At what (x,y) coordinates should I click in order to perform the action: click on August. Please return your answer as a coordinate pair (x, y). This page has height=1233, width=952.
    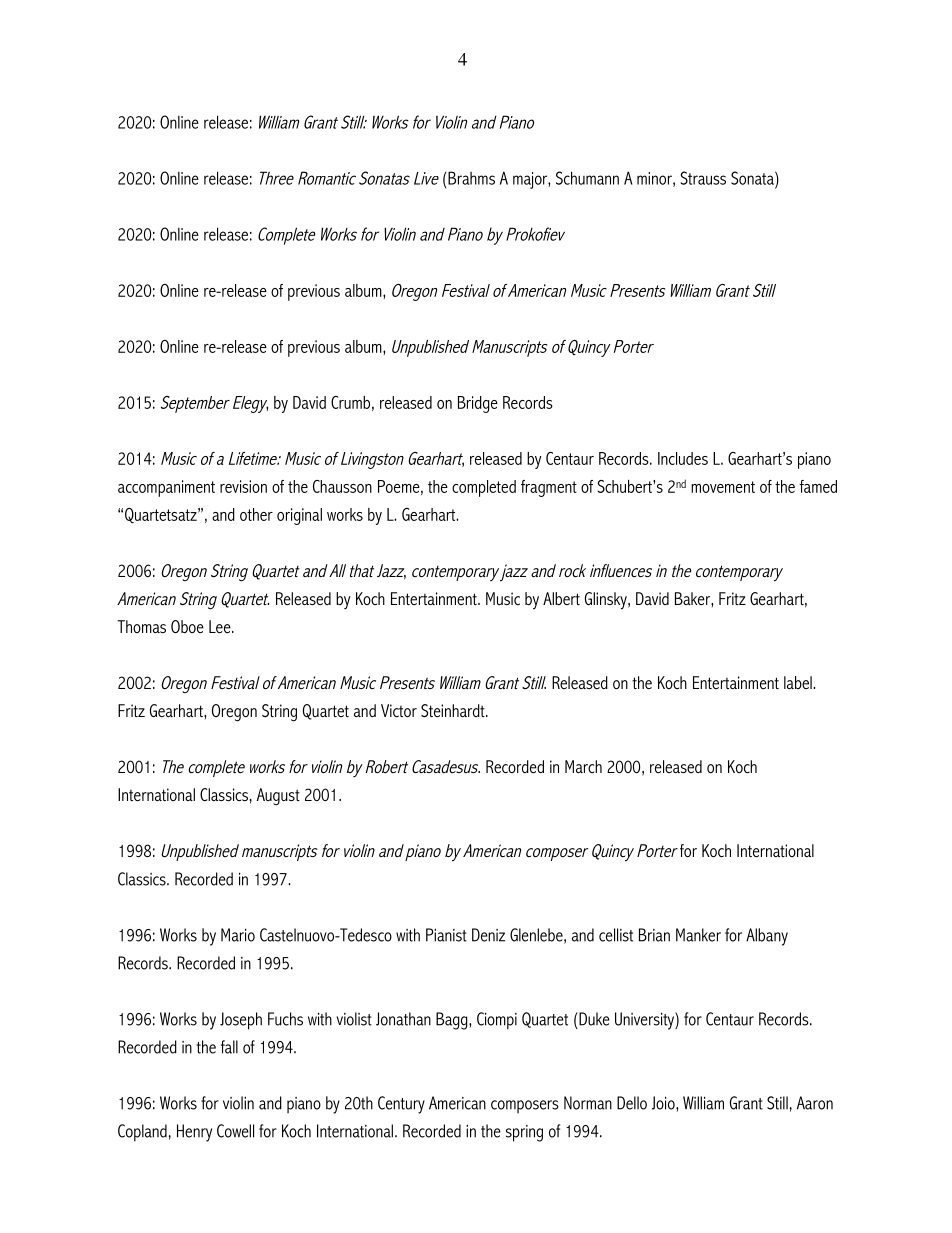
    Looking at the image, I should click on (278, 796).
